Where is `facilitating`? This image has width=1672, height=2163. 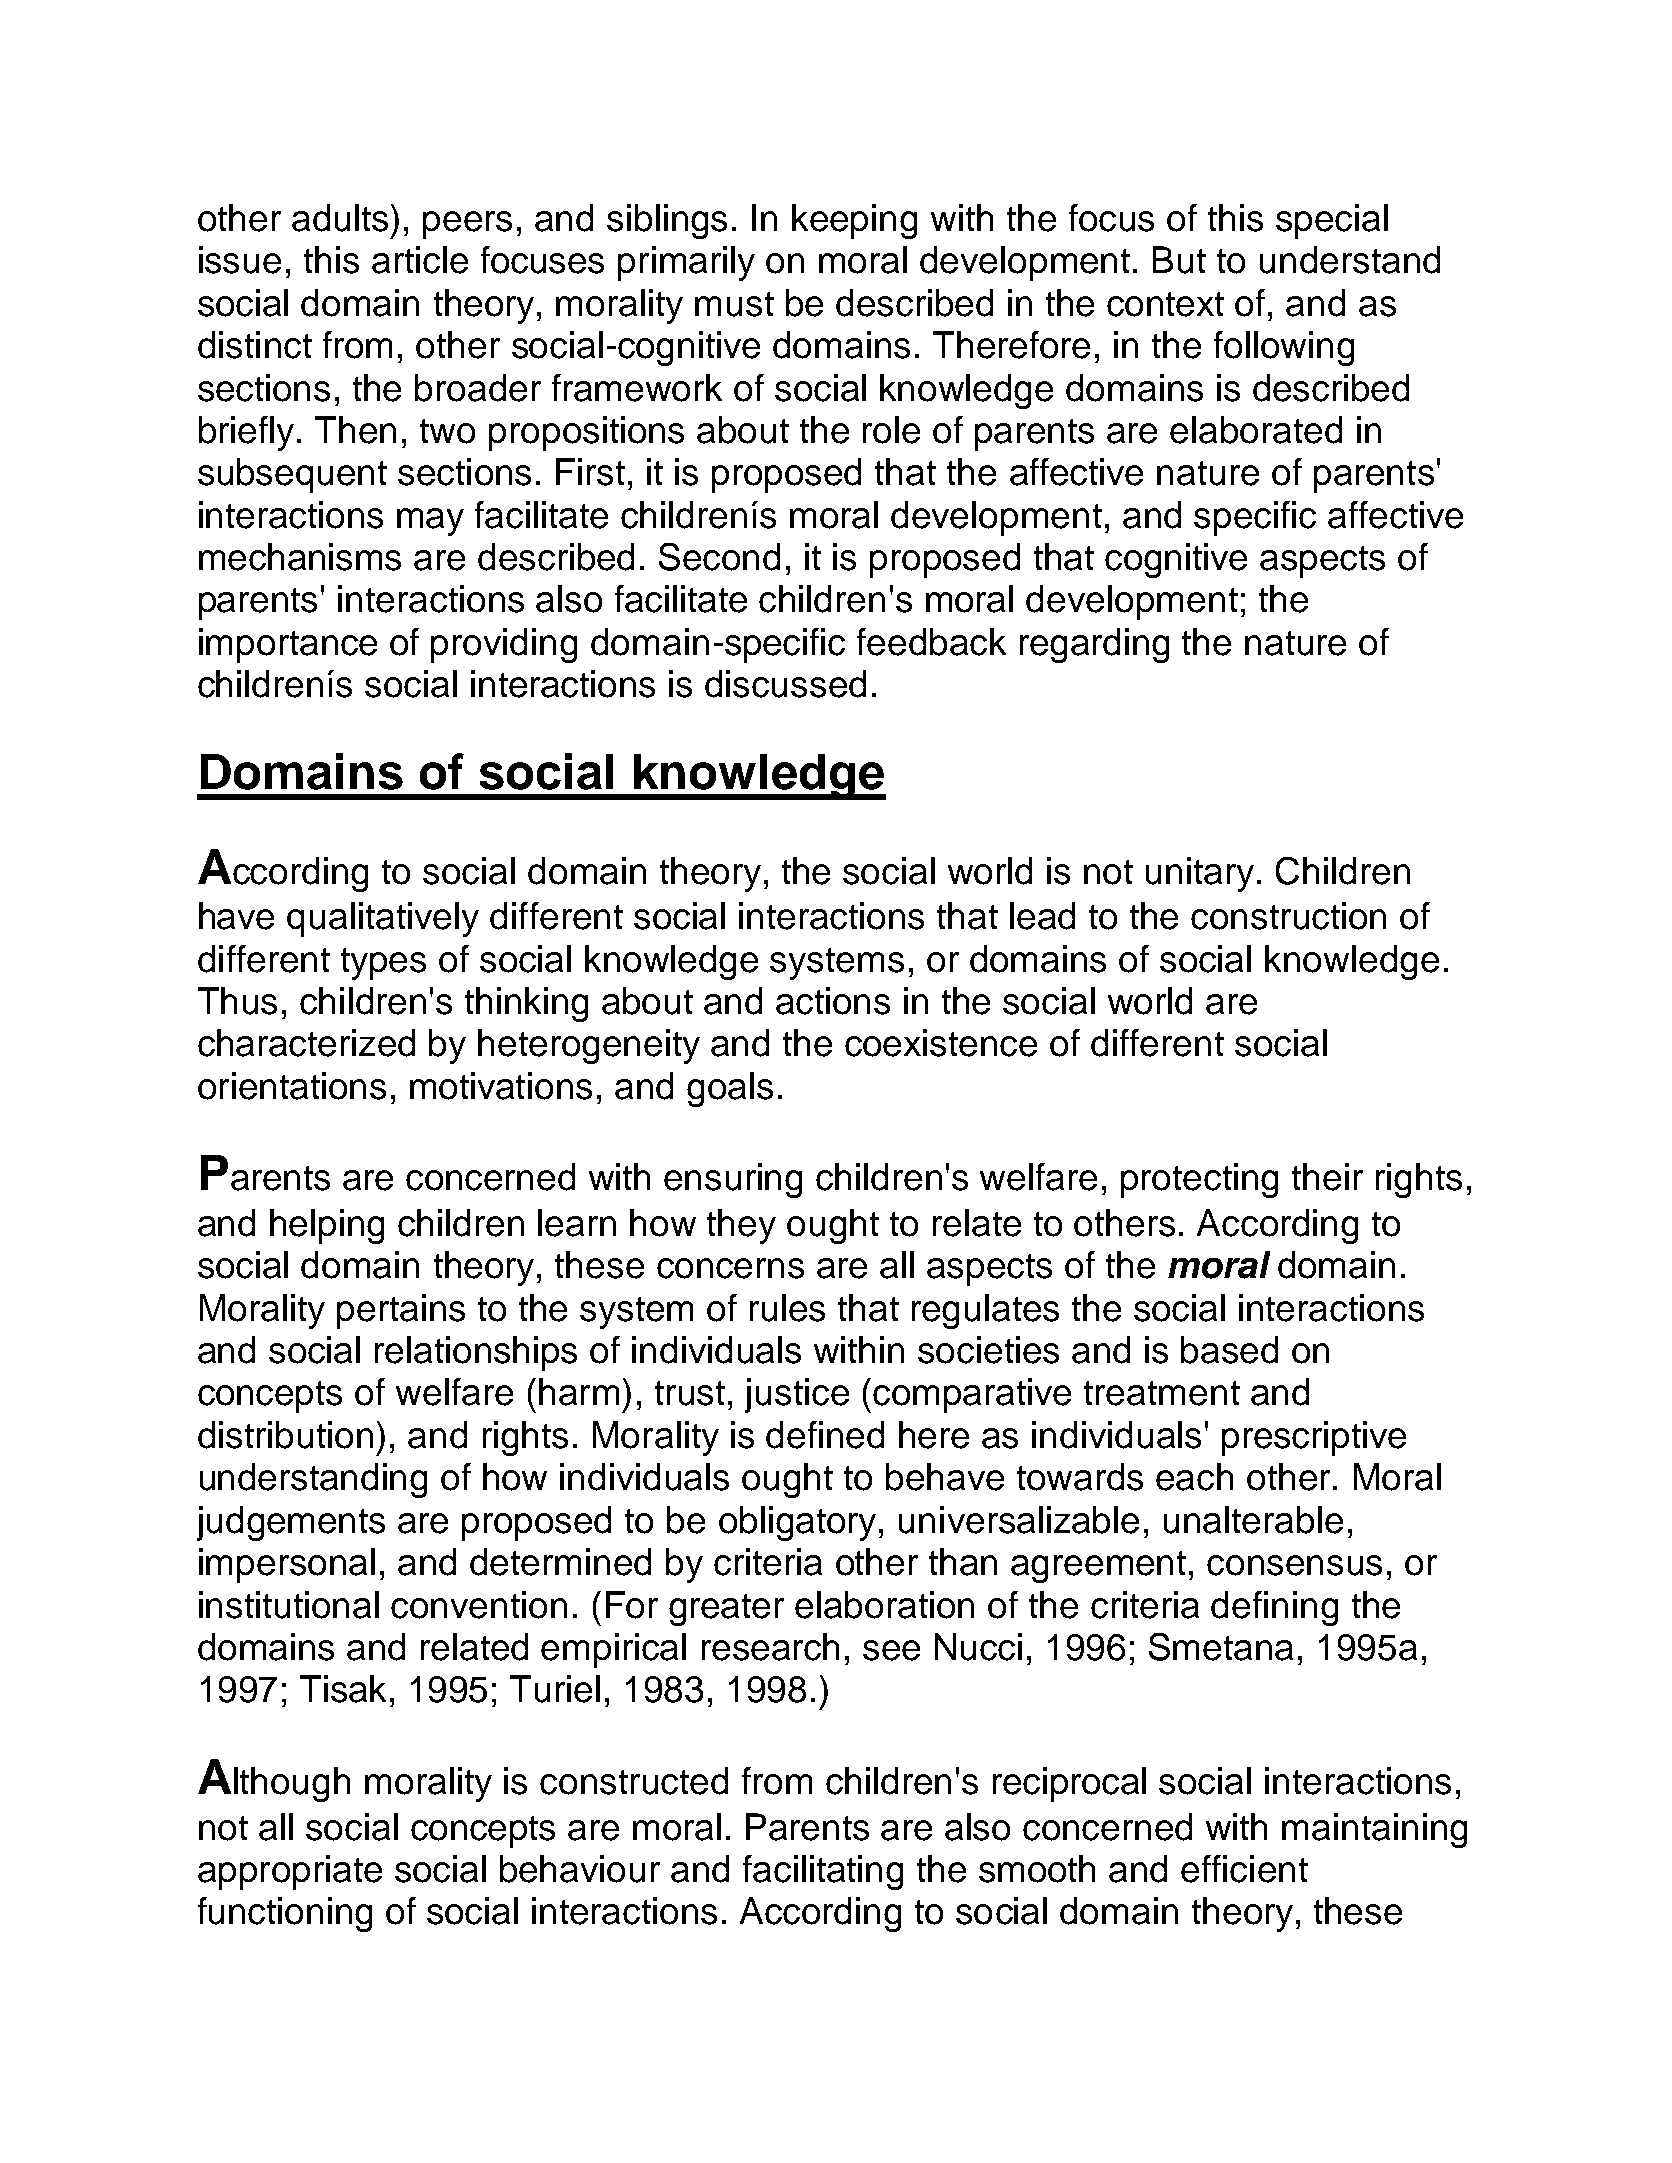
facilitating is located at coordinates (823, 1872).
